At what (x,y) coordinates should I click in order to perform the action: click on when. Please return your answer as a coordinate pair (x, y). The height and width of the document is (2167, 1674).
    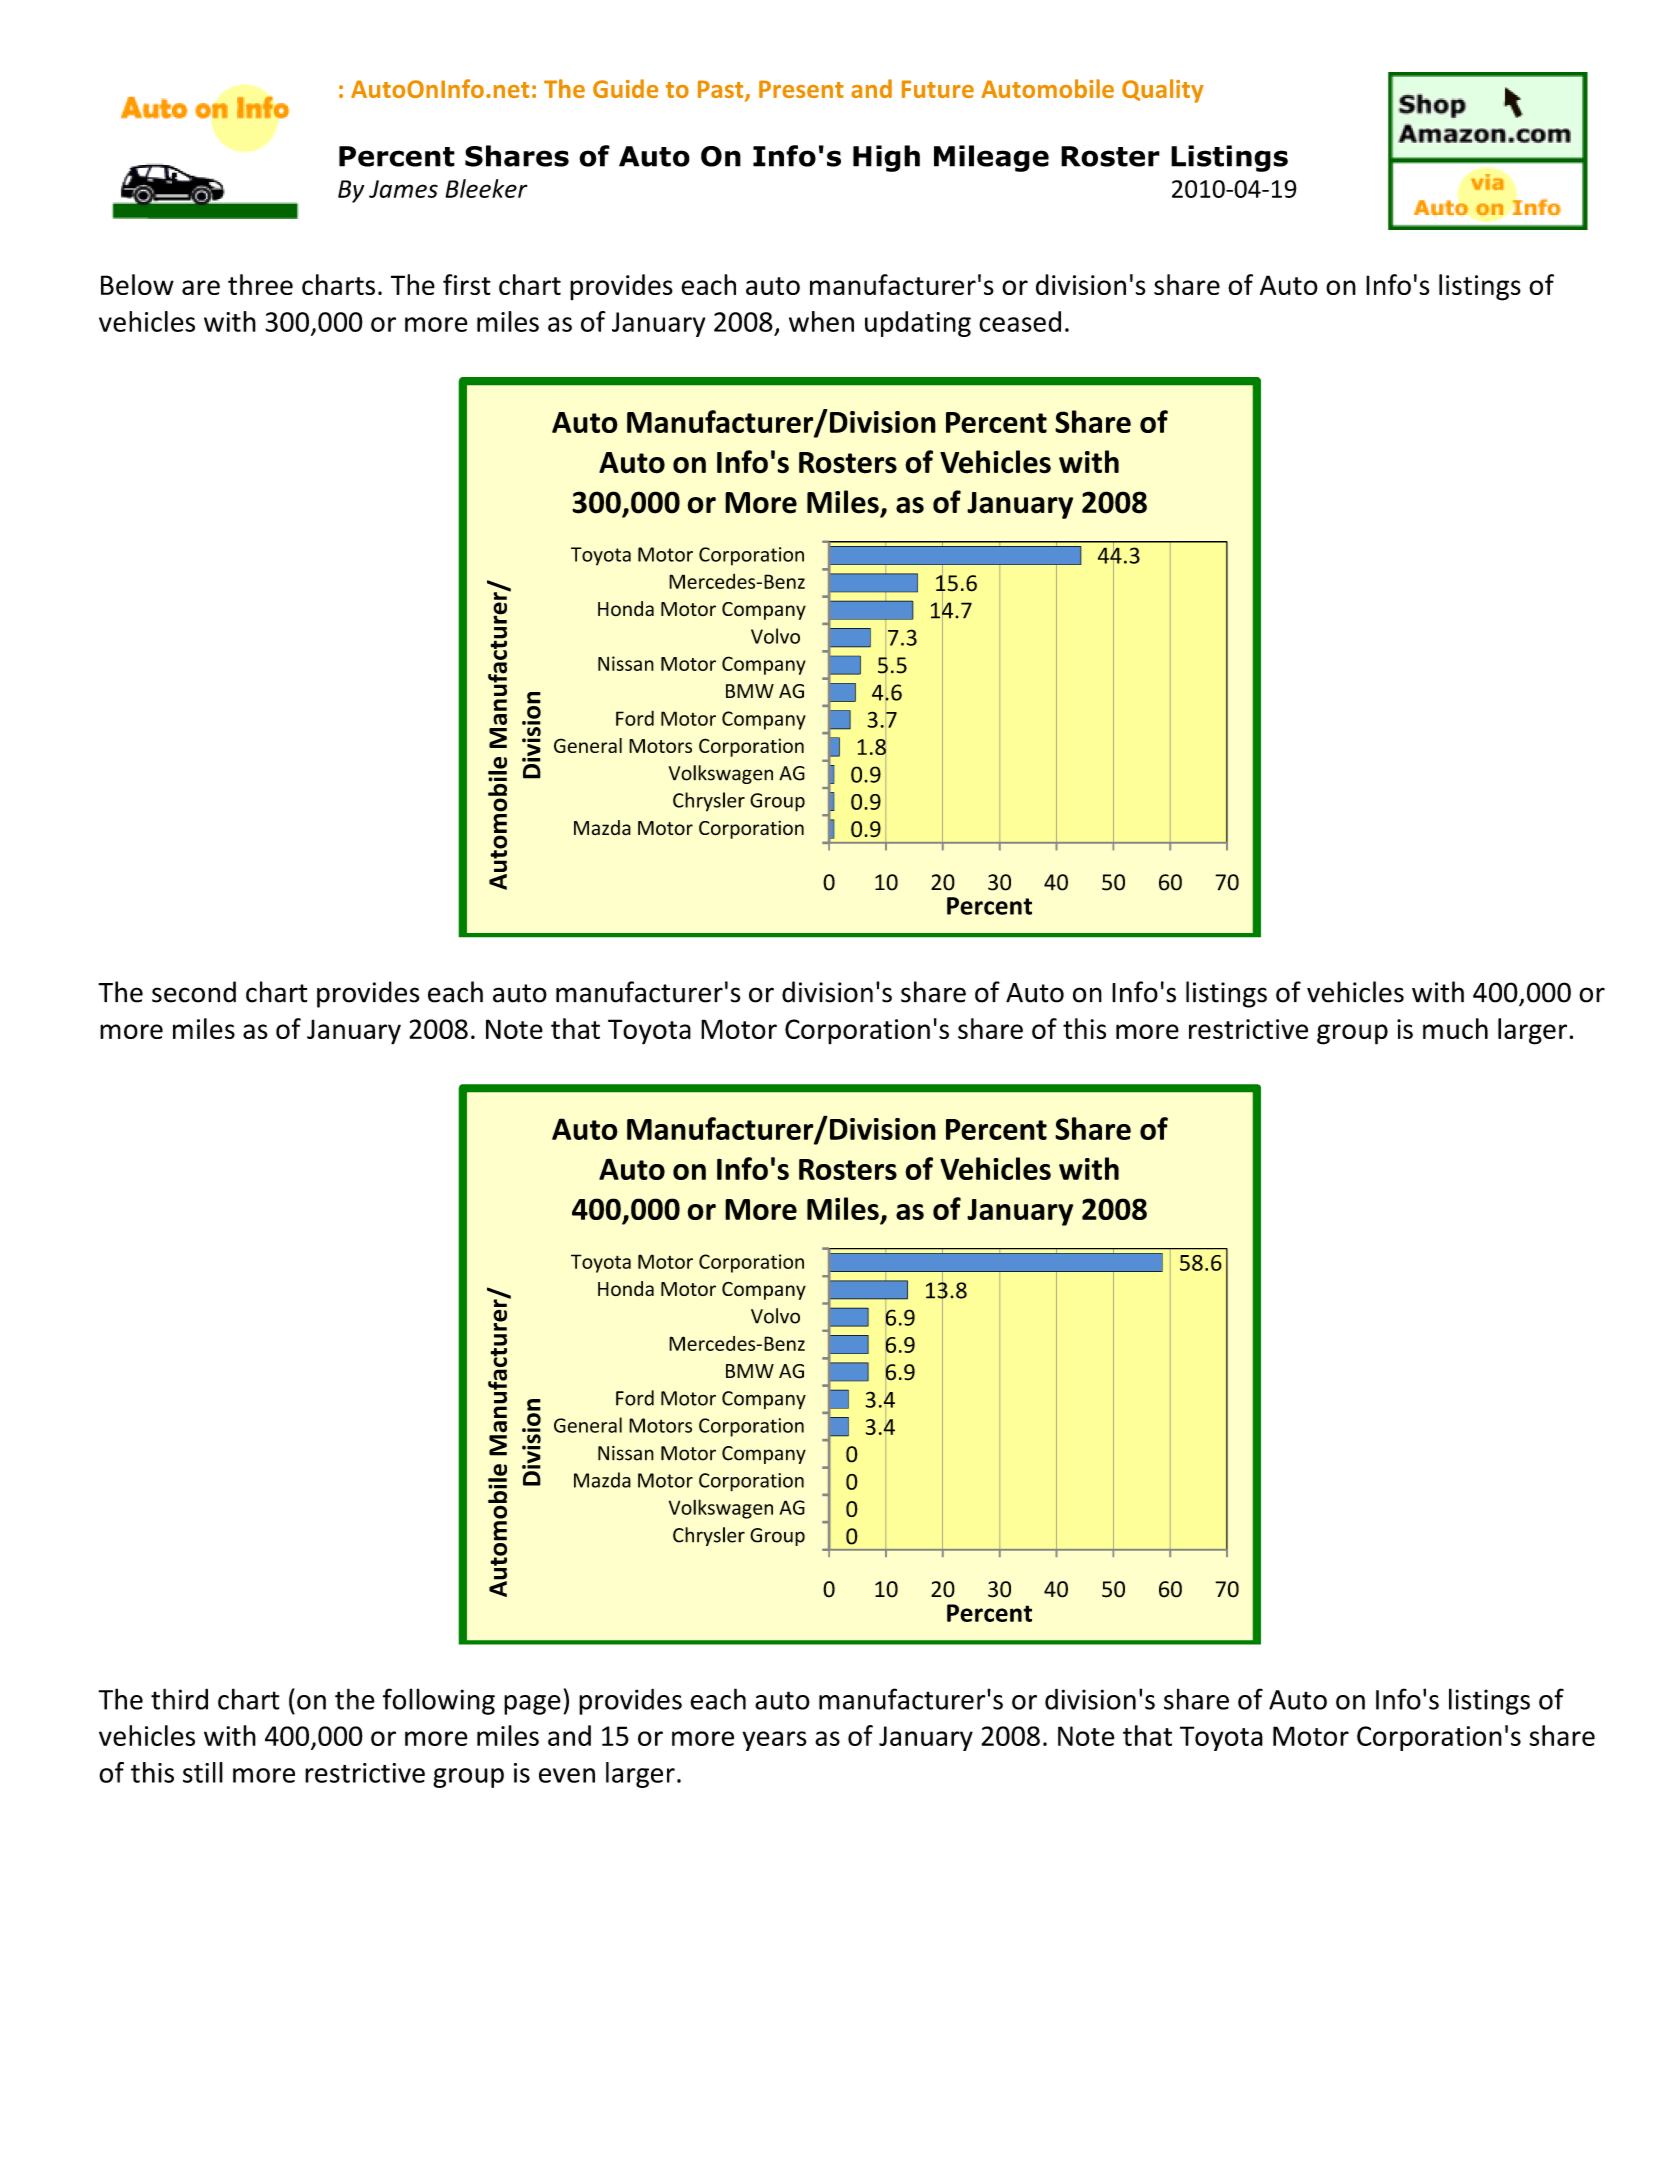
    Looking at the image, I should click on (821, 321).
